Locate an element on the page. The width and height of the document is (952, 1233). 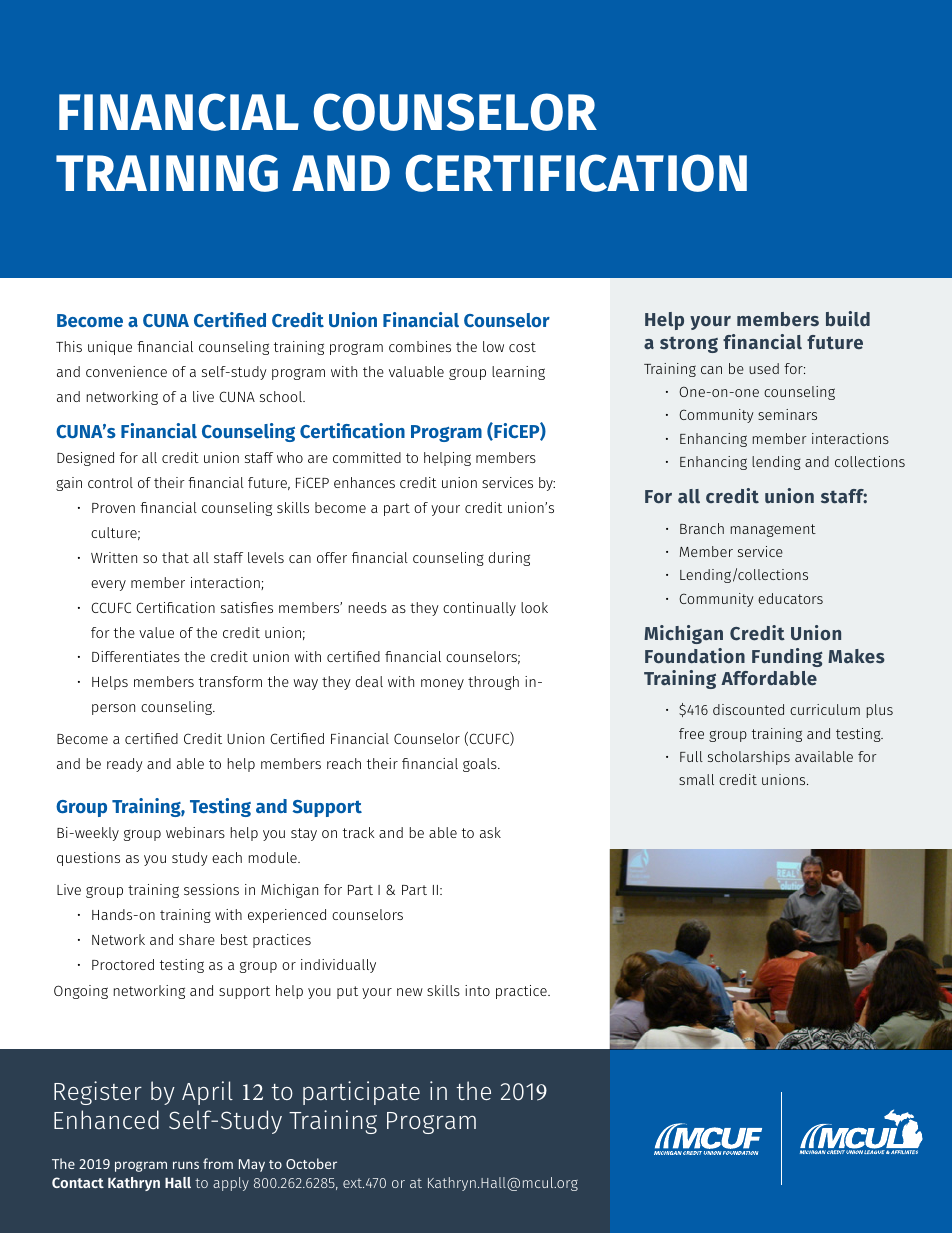
scholarships is located at coordinates (749, 758).
